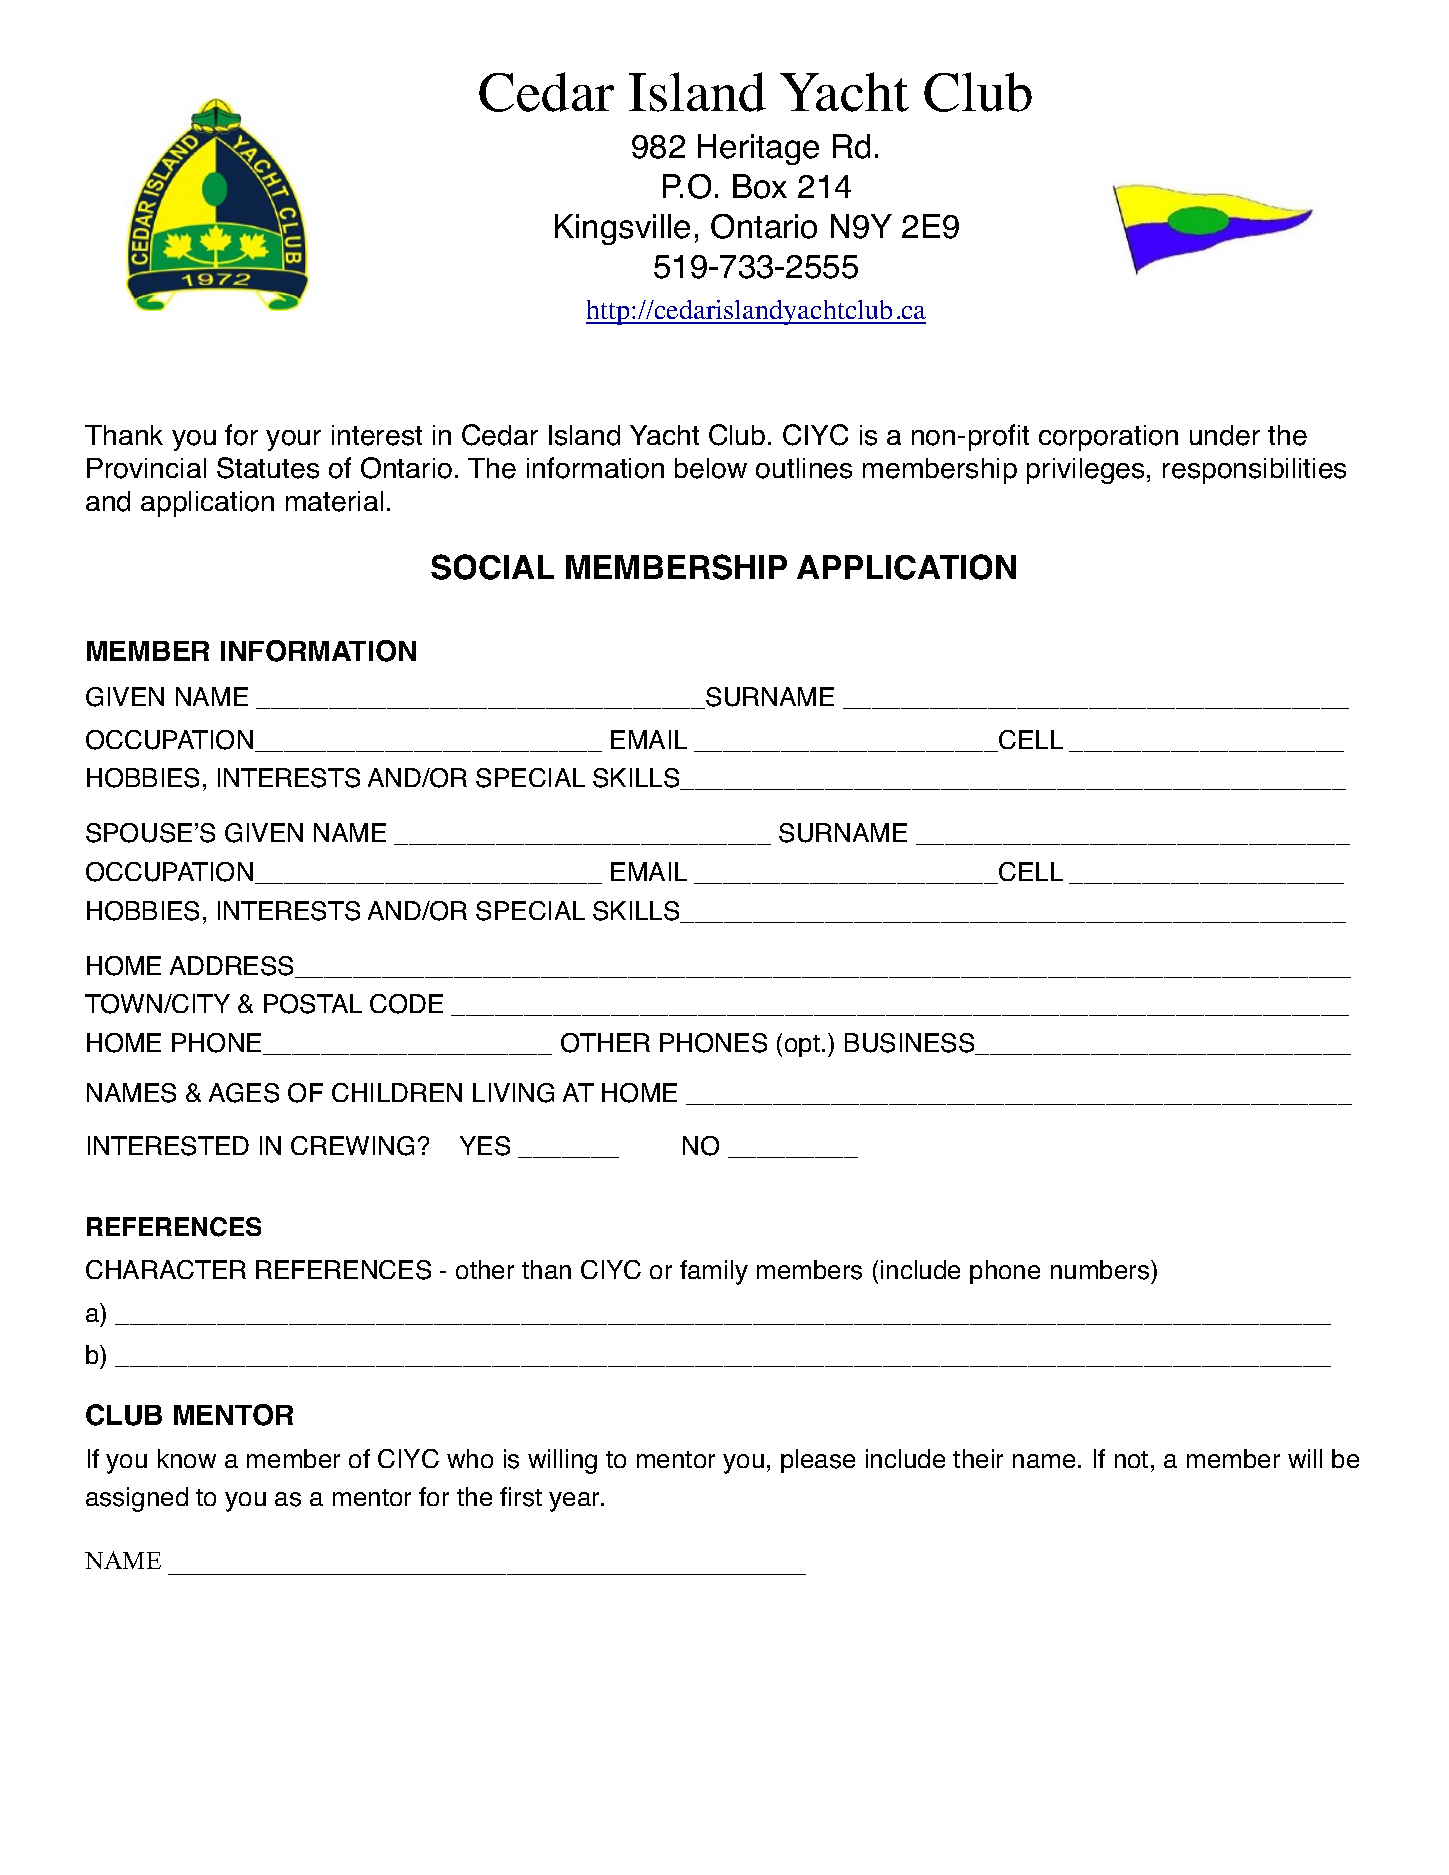 The height and width of the document is (1875, 1449). What do you see at coordinates (313, 1004) in the document?
I see `POSTAL` at bounding box center [313, 1004].
